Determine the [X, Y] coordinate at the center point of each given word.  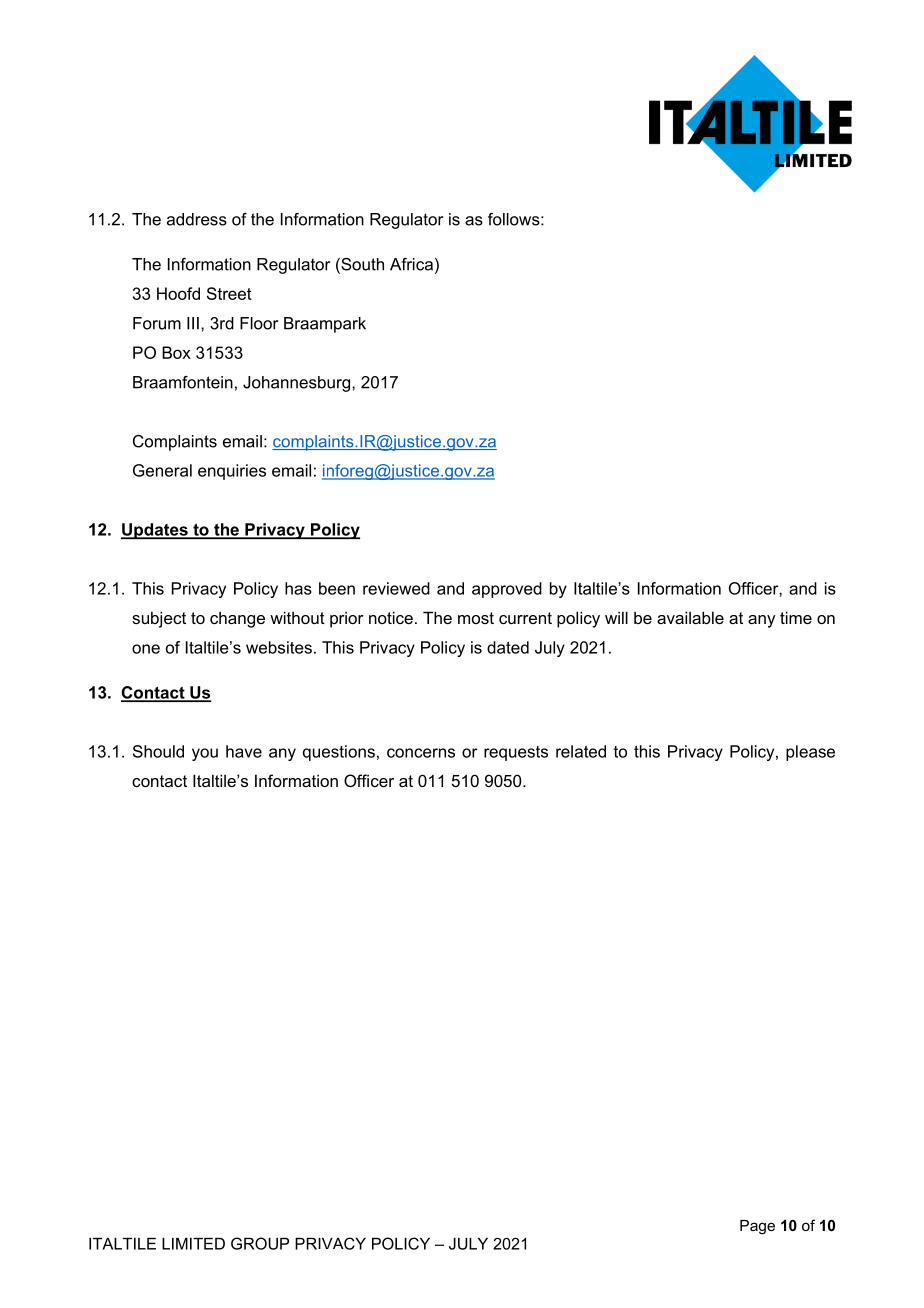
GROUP [260, 1243]
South [361, 265]
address [197, 219]
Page [757, 1227]
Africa [411, 264]
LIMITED [193, 1244]
